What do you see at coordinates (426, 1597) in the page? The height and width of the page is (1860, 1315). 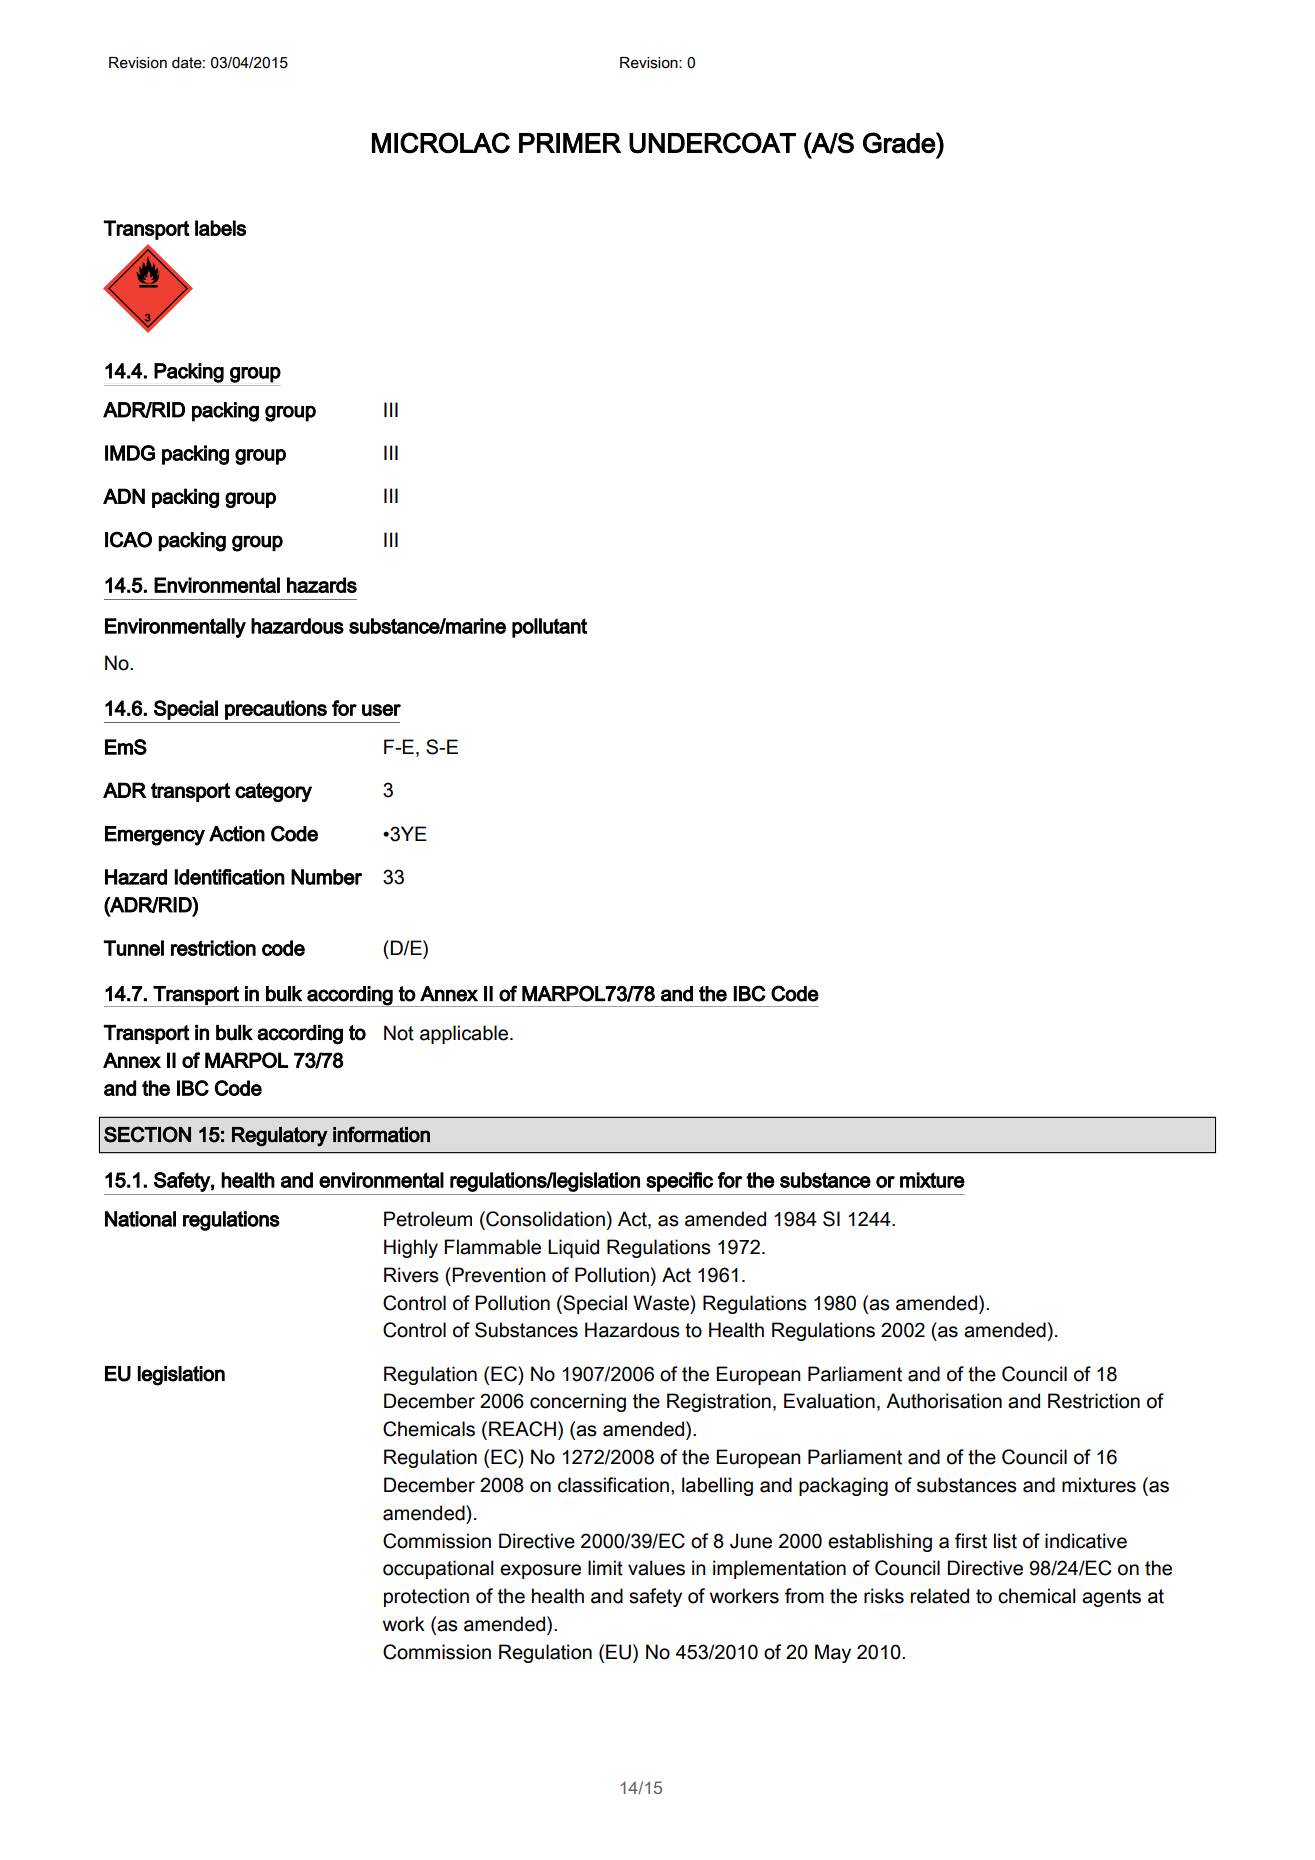 I see `protection` at bounding box center [426, 1597].
